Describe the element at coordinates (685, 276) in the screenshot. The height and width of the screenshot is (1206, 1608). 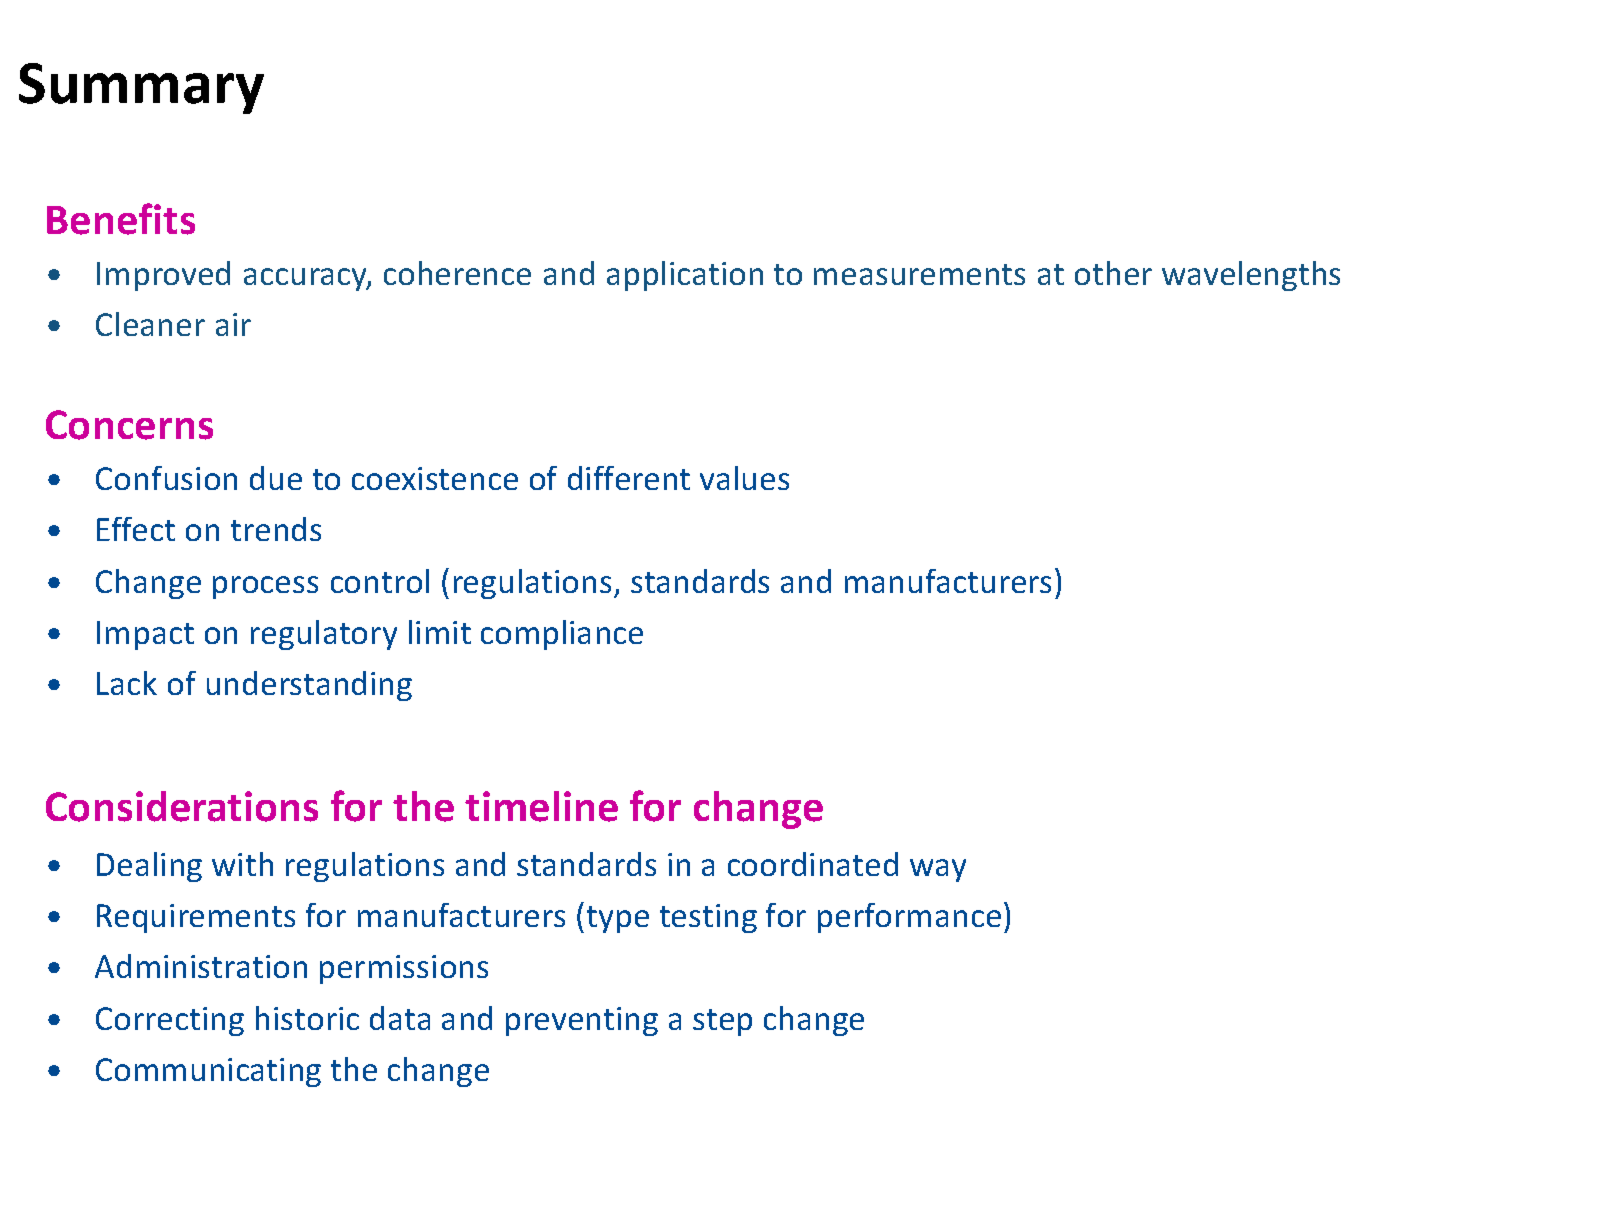
I see `application` at that location.
